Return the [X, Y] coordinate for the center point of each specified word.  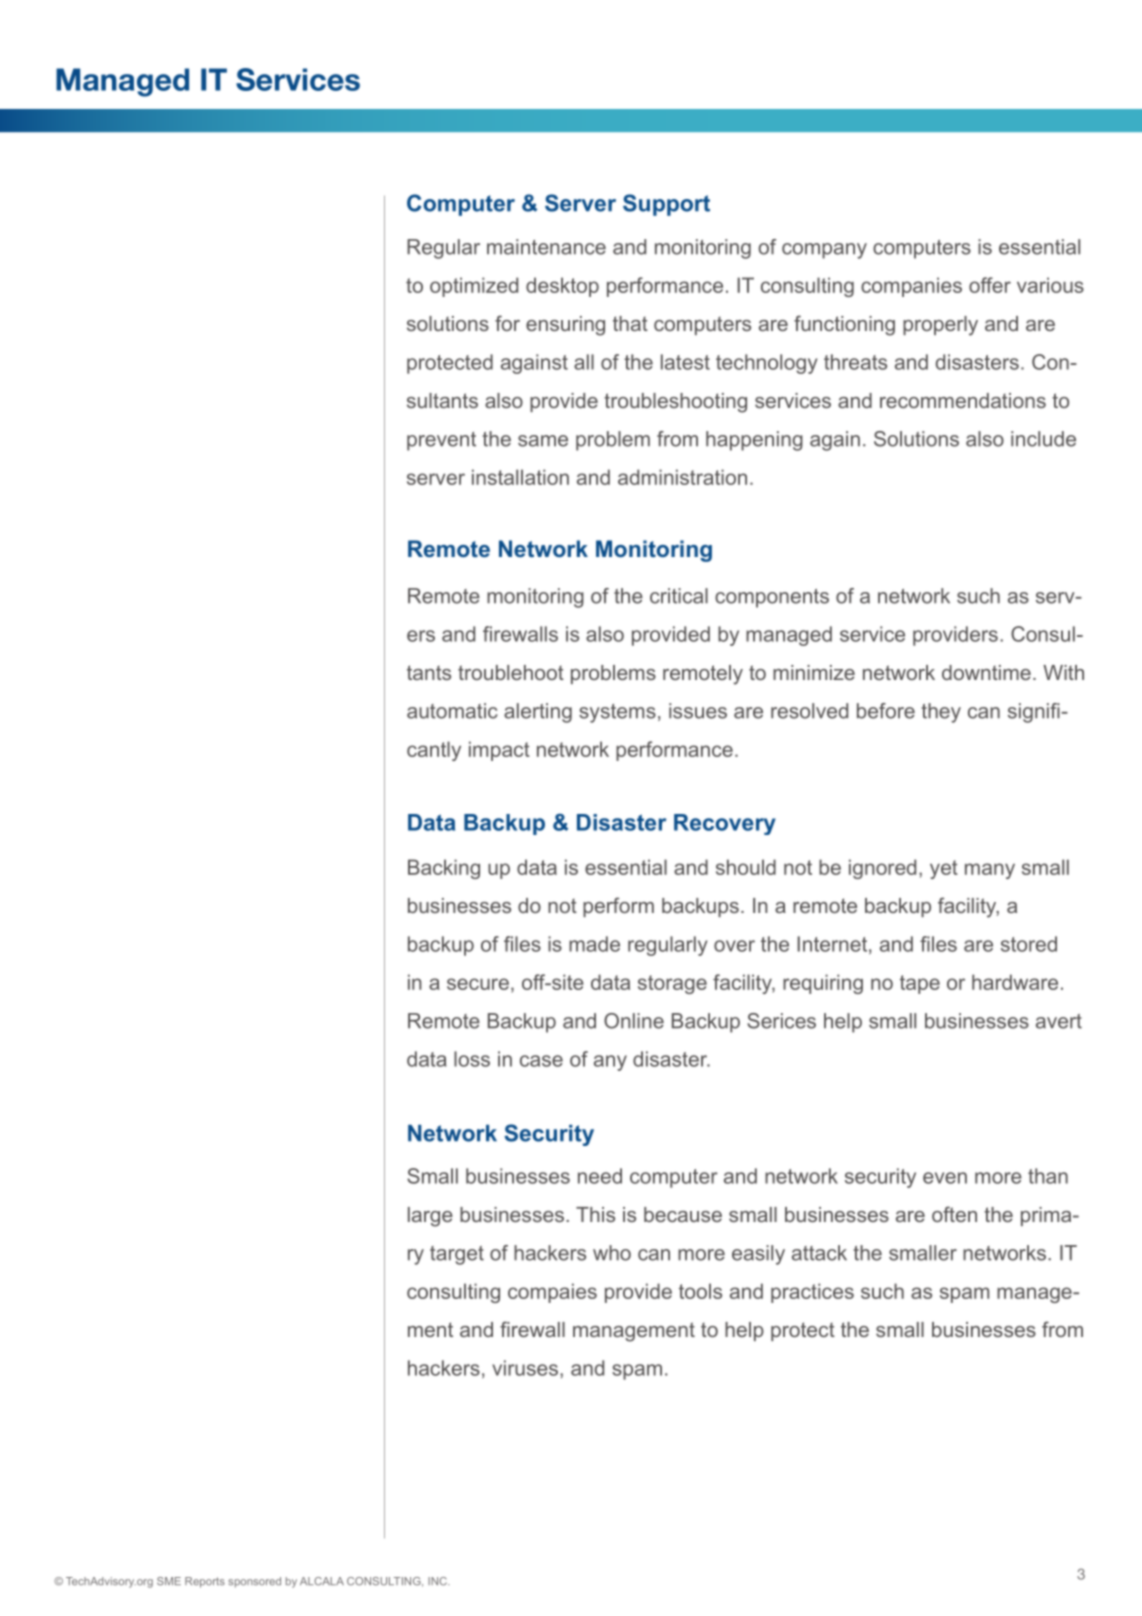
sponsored [254, 1582]
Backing [444, 869]
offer [990, 285]
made [594, 944]
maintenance [546, 247]
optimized [474, 287]
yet [944, 869]
